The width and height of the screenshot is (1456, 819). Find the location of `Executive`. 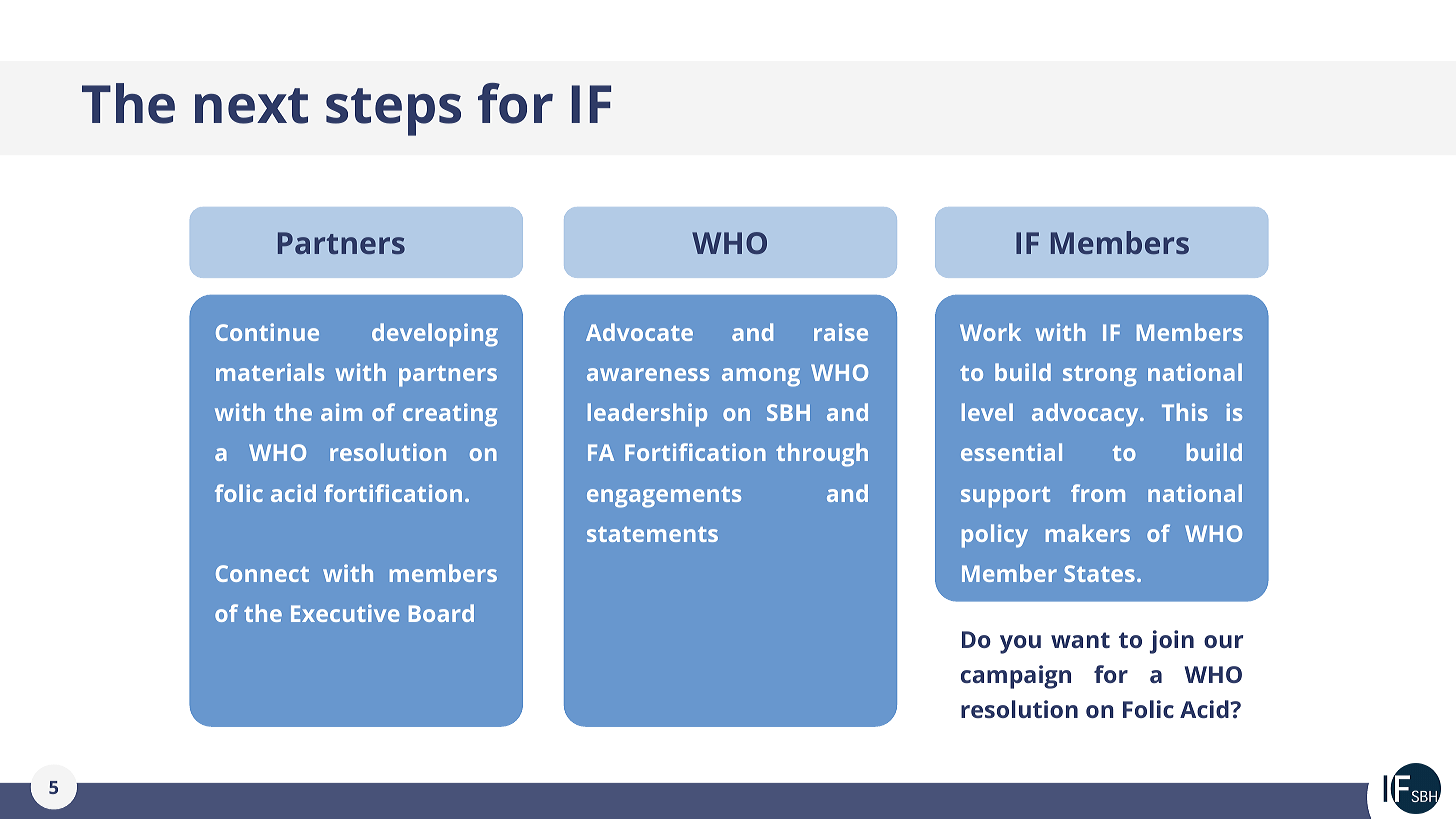

Executive is located at coordinates (345, 613).
